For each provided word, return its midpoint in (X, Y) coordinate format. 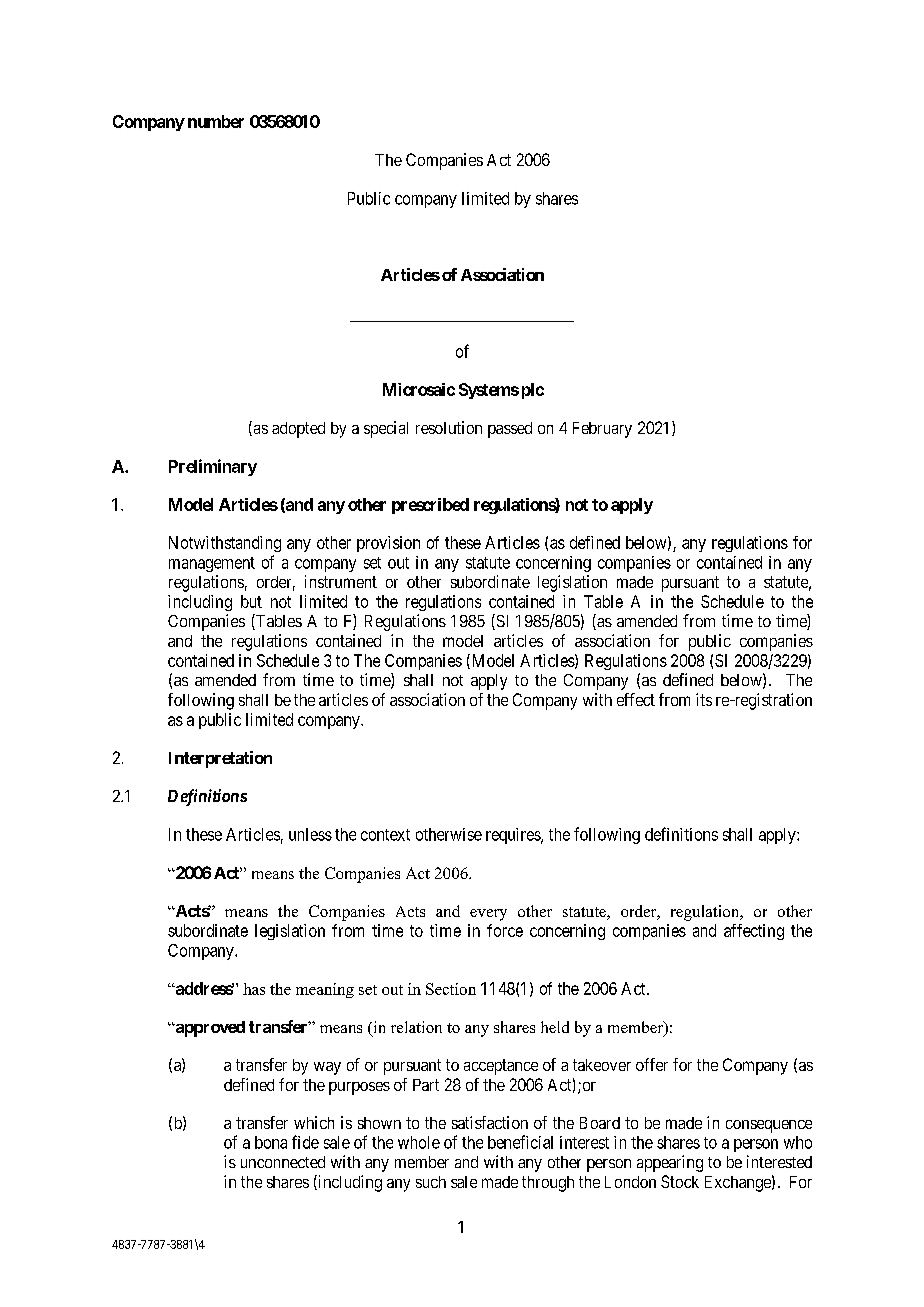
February (602, 430)
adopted (298, 430)
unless (310, 834)
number (216, 121)
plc (533, 391)
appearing (670, 1163)
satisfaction (490, 1122)
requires (514, 836)
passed (510, 430)
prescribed (430, 506)
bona (271, 1142)
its (704, 699)
